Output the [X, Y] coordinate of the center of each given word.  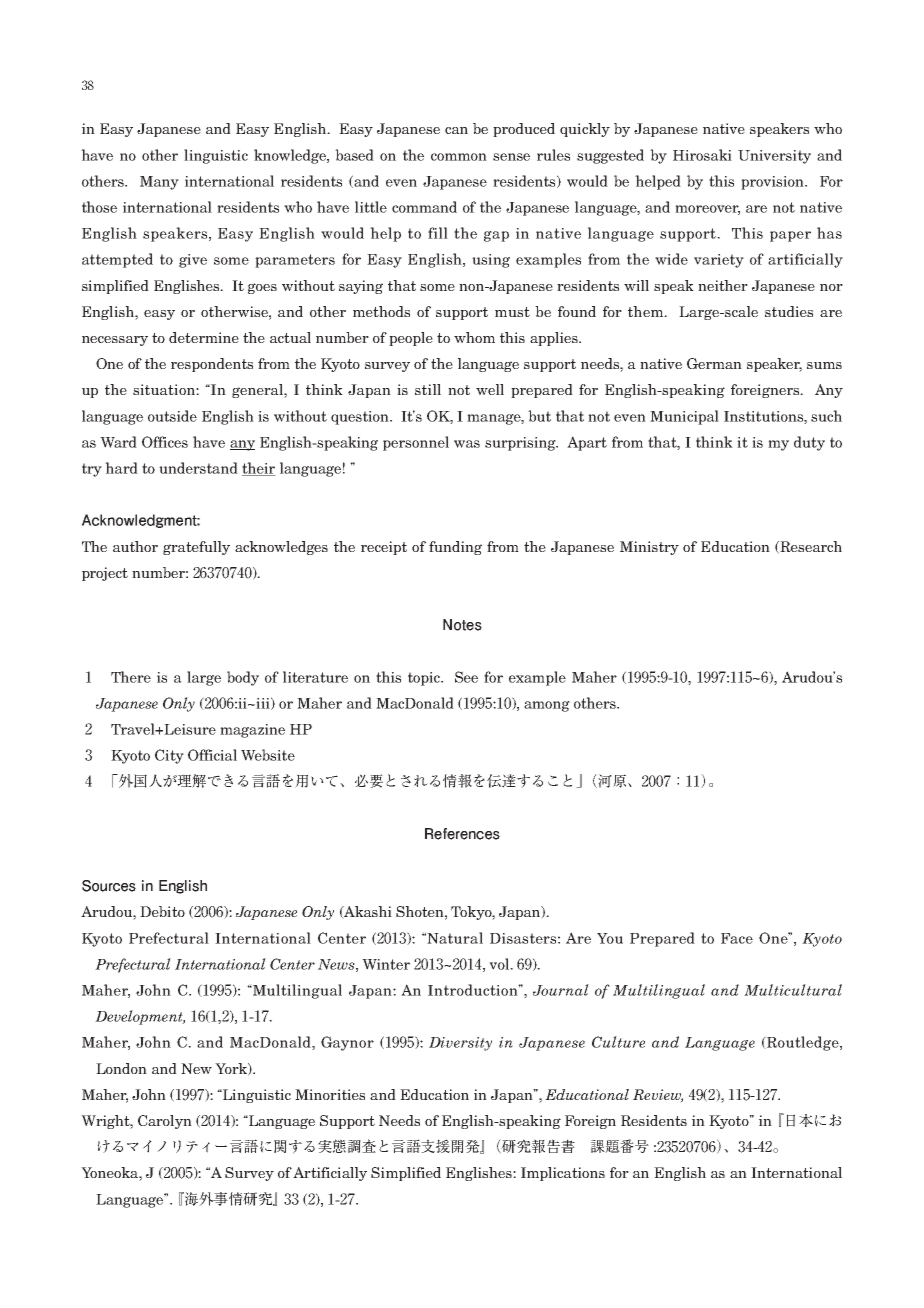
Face [737, 938]
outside [172, 416]
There [131, 677]
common [459, 157]
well [490, 389]
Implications [563, 1174]
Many [159, 183]
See [466, 677]
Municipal [684, 417]
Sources [109, 886]
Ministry [649, 548]
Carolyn [165, 1122]
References [462, 834]
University [774, 157]
